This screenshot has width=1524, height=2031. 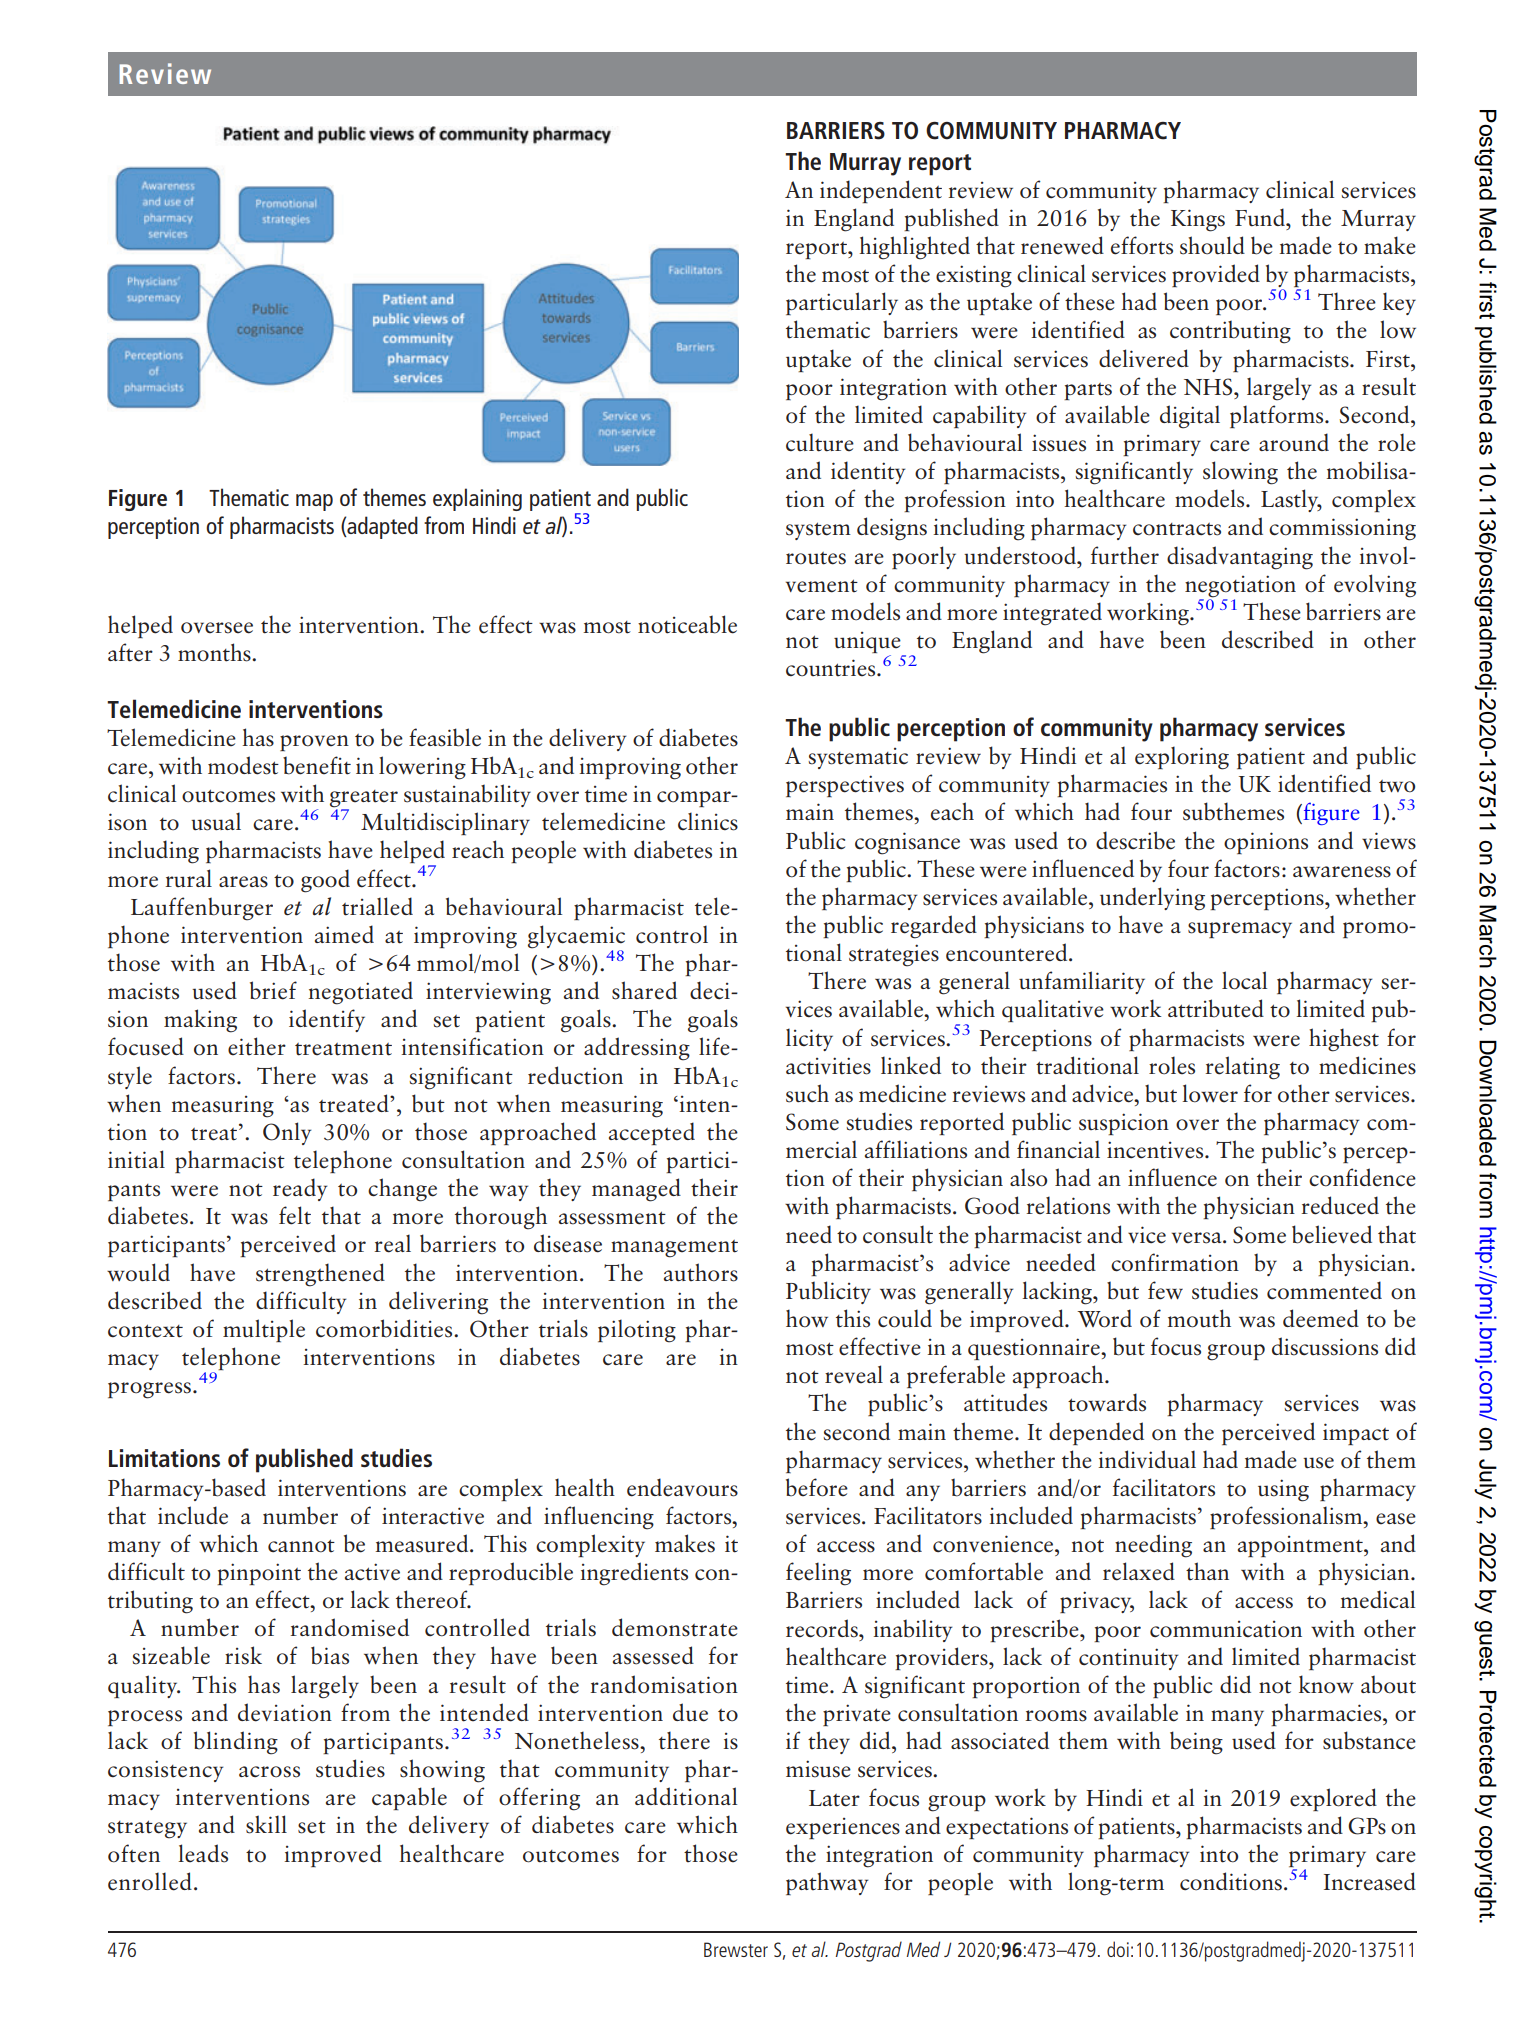 I want to click on using, so click(x=1283, y=1490).
